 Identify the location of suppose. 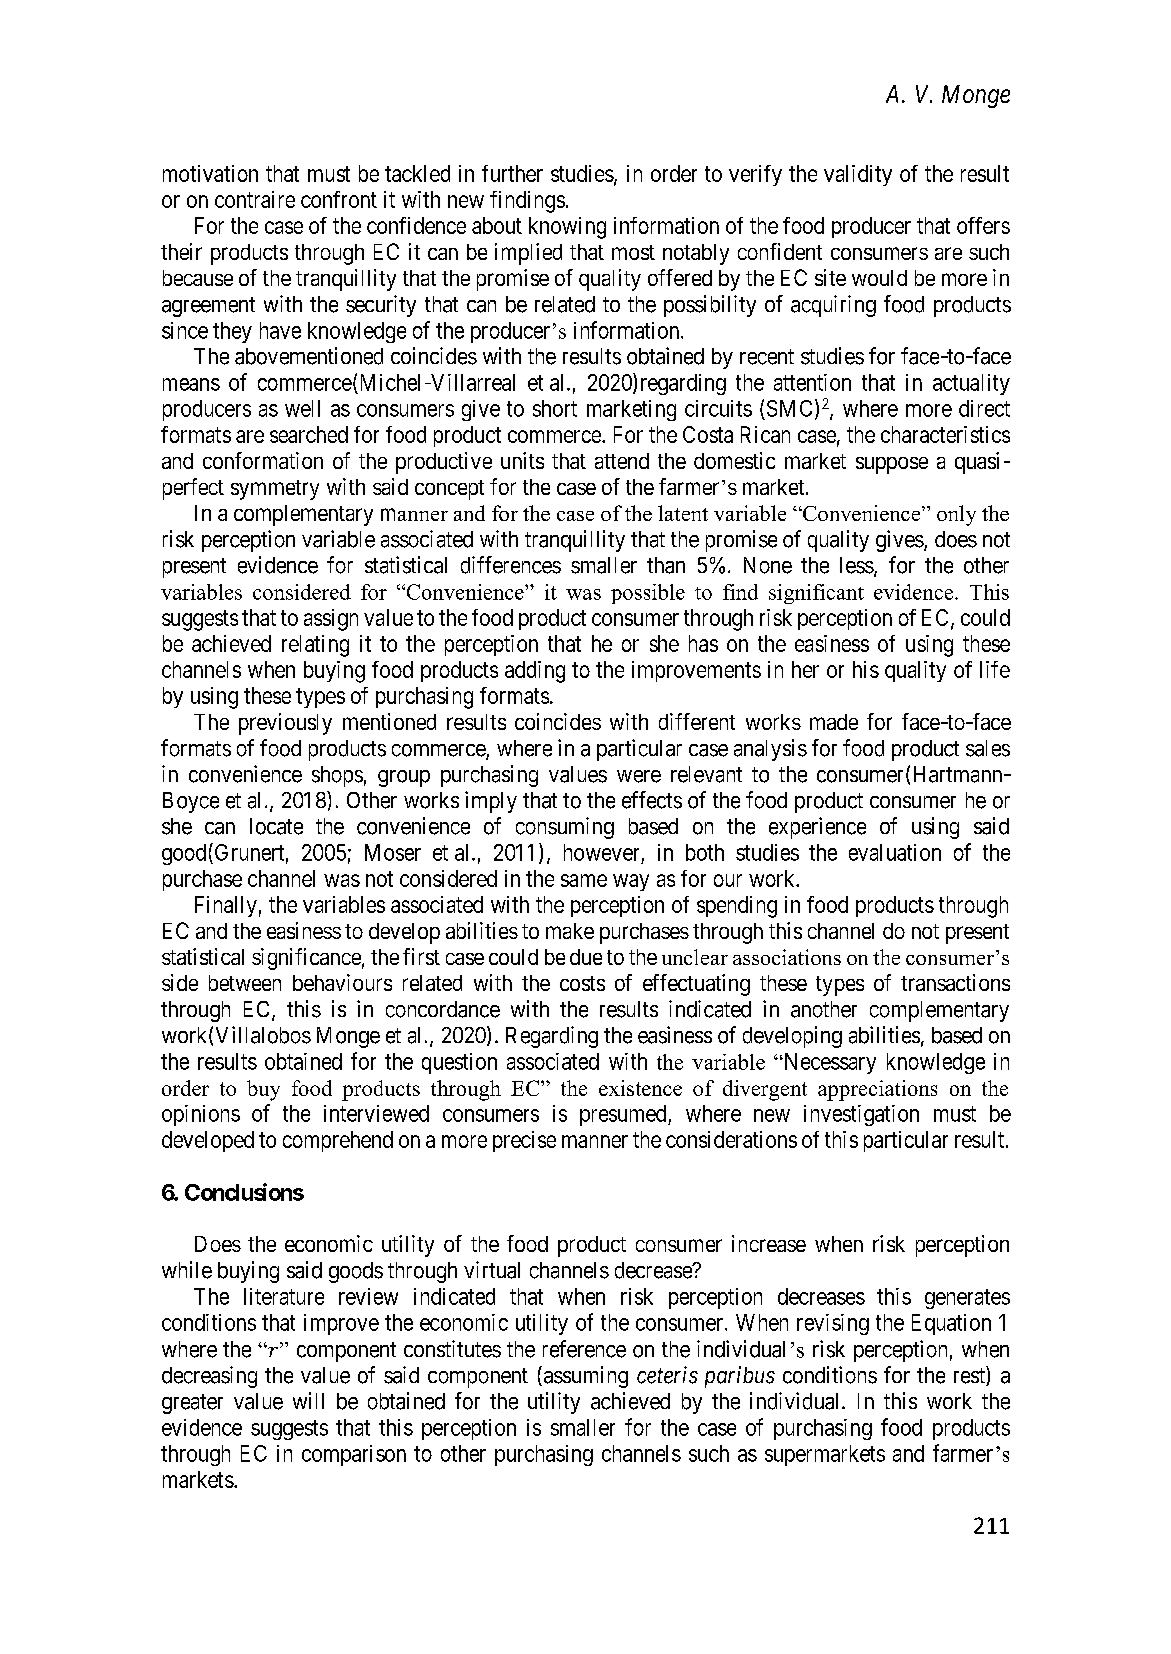
(892, 465).
